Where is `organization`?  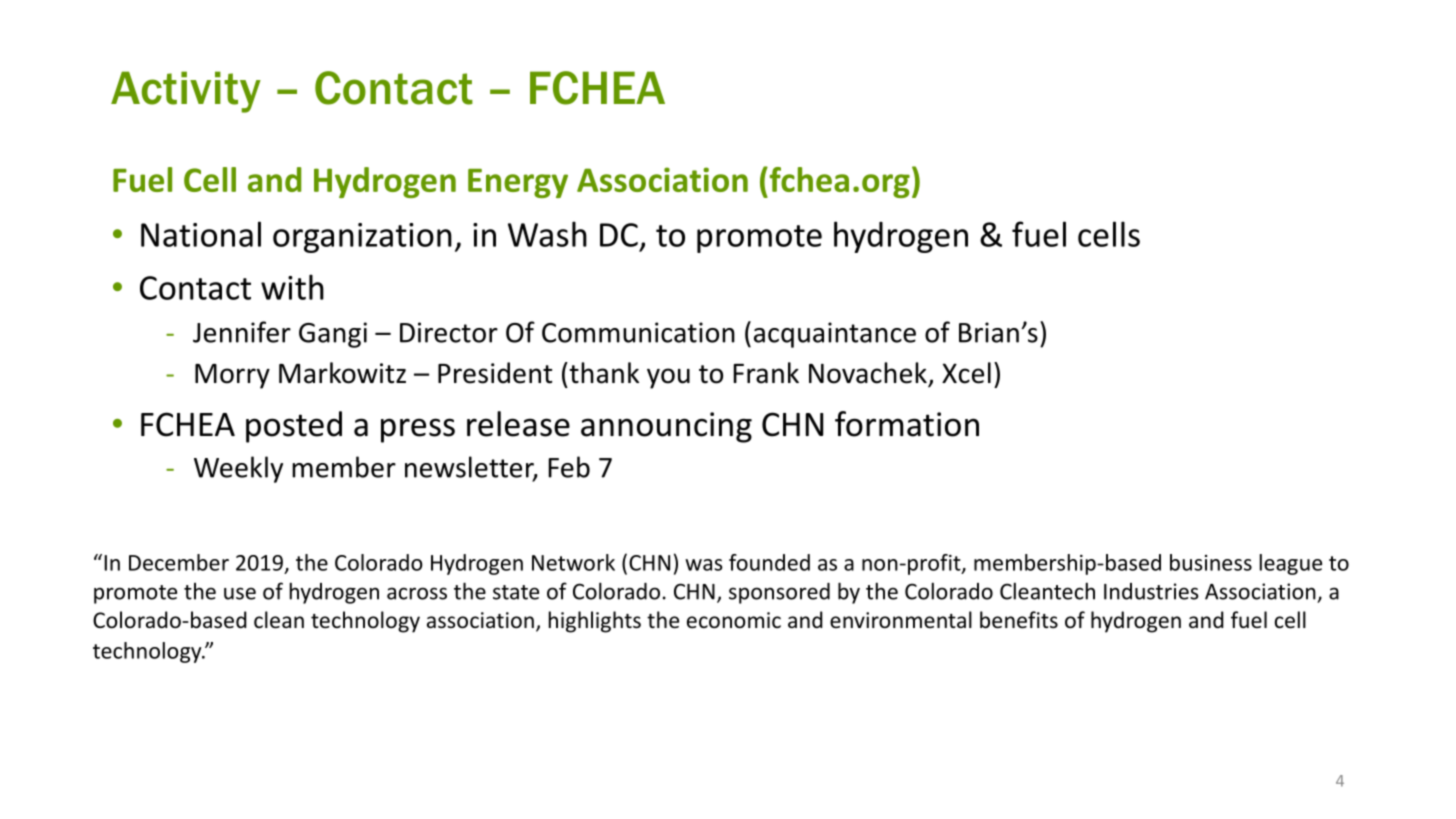
organization is located at coordinates (362, 238).
